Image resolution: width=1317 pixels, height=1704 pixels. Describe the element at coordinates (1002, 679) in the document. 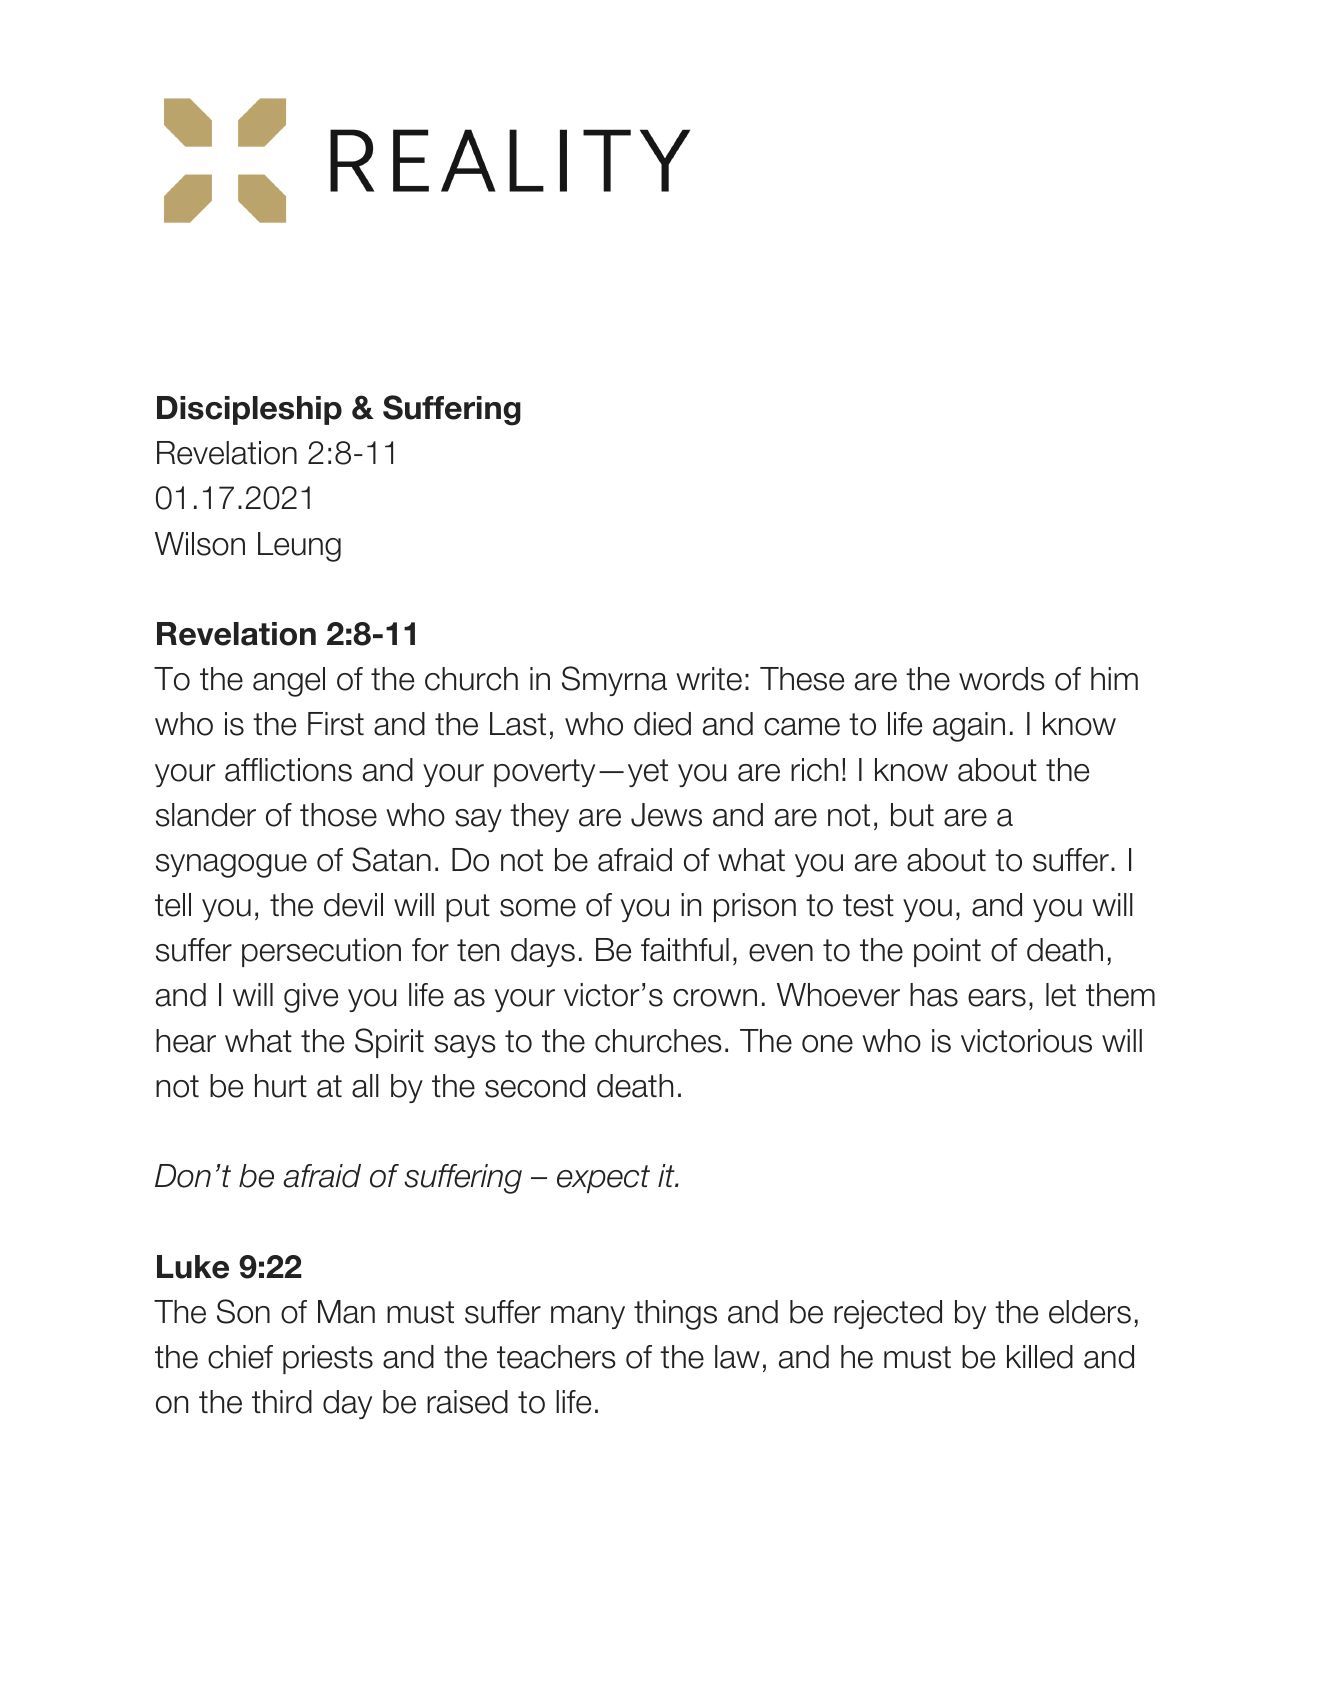

I see `words` at that location.
